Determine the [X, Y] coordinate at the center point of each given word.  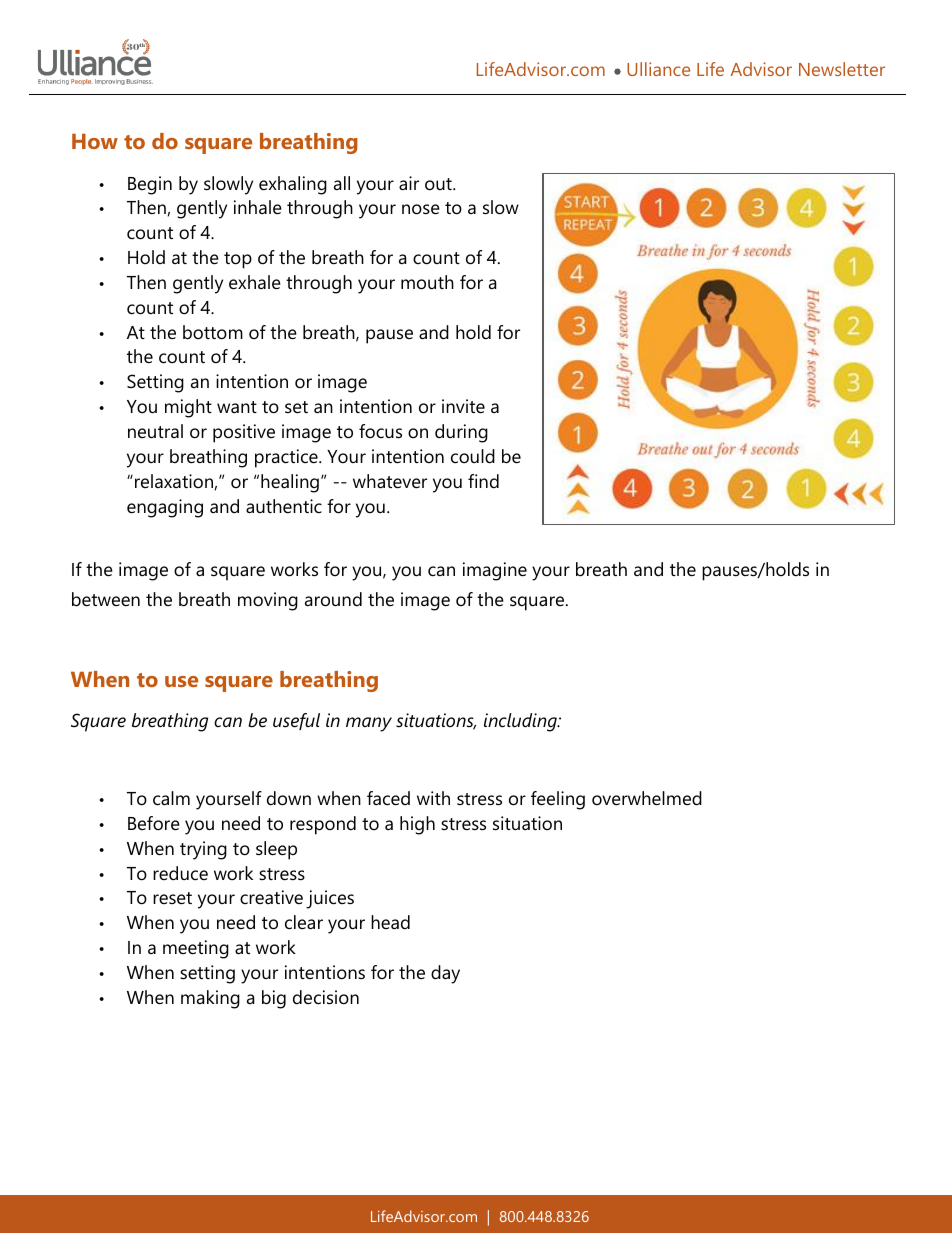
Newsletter [842, 69]
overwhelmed [647, 798]
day [445, 974]
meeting [196, 949]
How [95, 141]
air [409, 183]
